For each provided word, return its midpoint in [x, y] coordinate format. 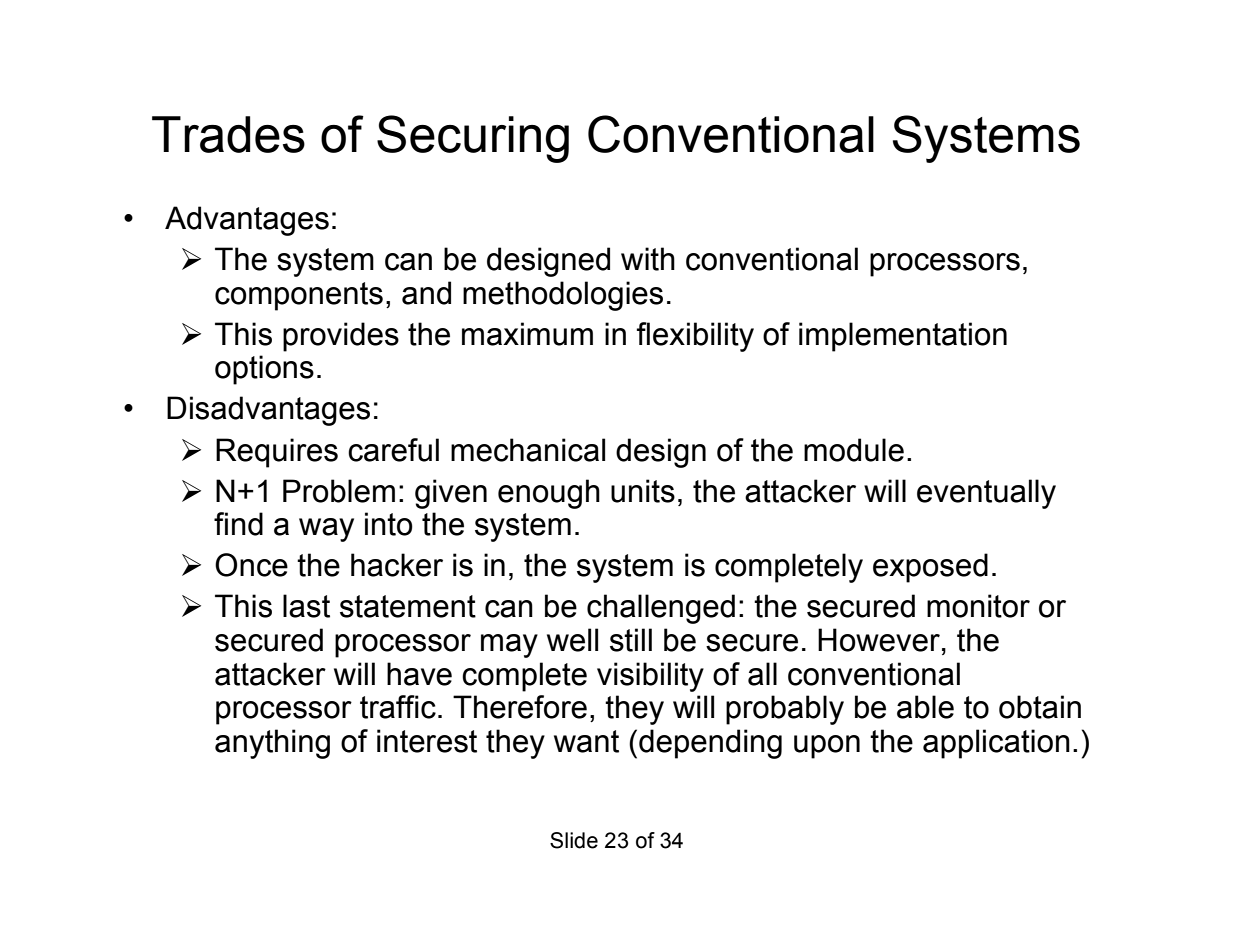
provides [341, 337]
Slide [574, 840]
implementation [903, 337]
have [419, 674]
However [879, 640]
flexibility [695, 337]
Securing [473, 139]
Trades [228, 134]
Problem [339, 491]
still [631, 640]
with [648, 259]
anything [272, 744]
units [643, 491]
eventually [986, 494]
